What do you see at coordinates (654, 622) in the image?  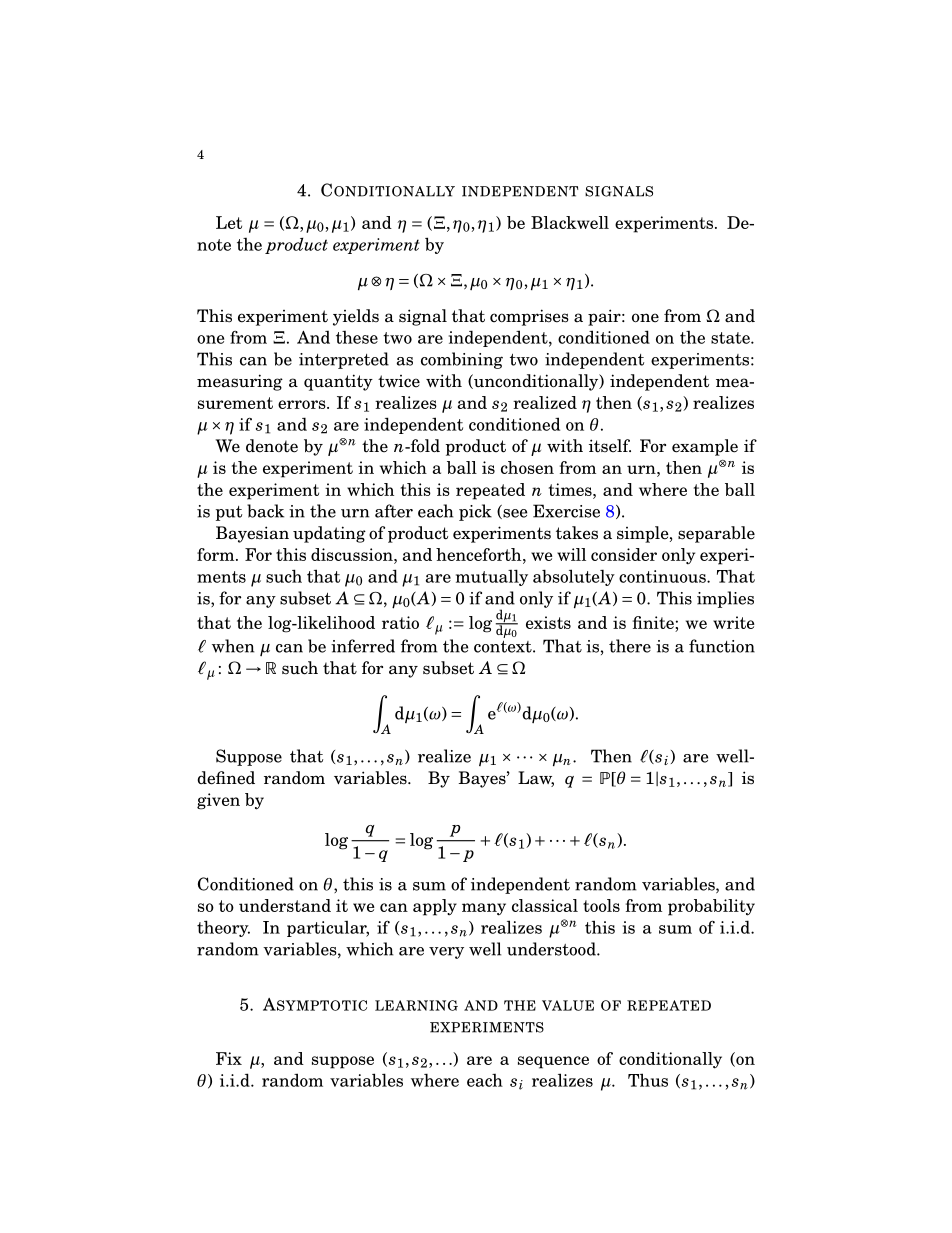 I see `finite` at bounding box center [654, 622].
